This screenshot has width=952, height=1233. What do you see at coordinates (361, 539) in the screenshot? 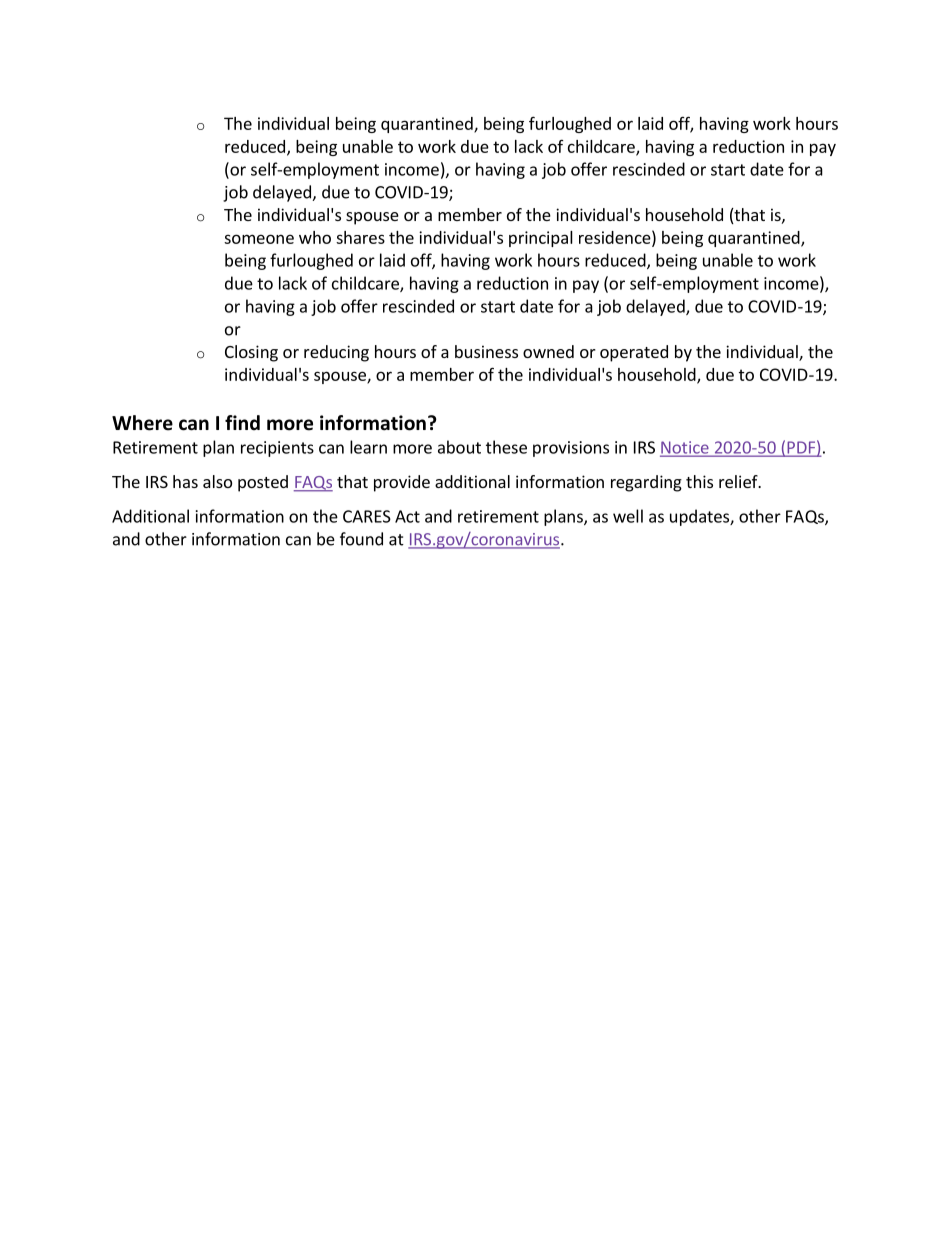
I see `found` at bounding box center [361, 539].
